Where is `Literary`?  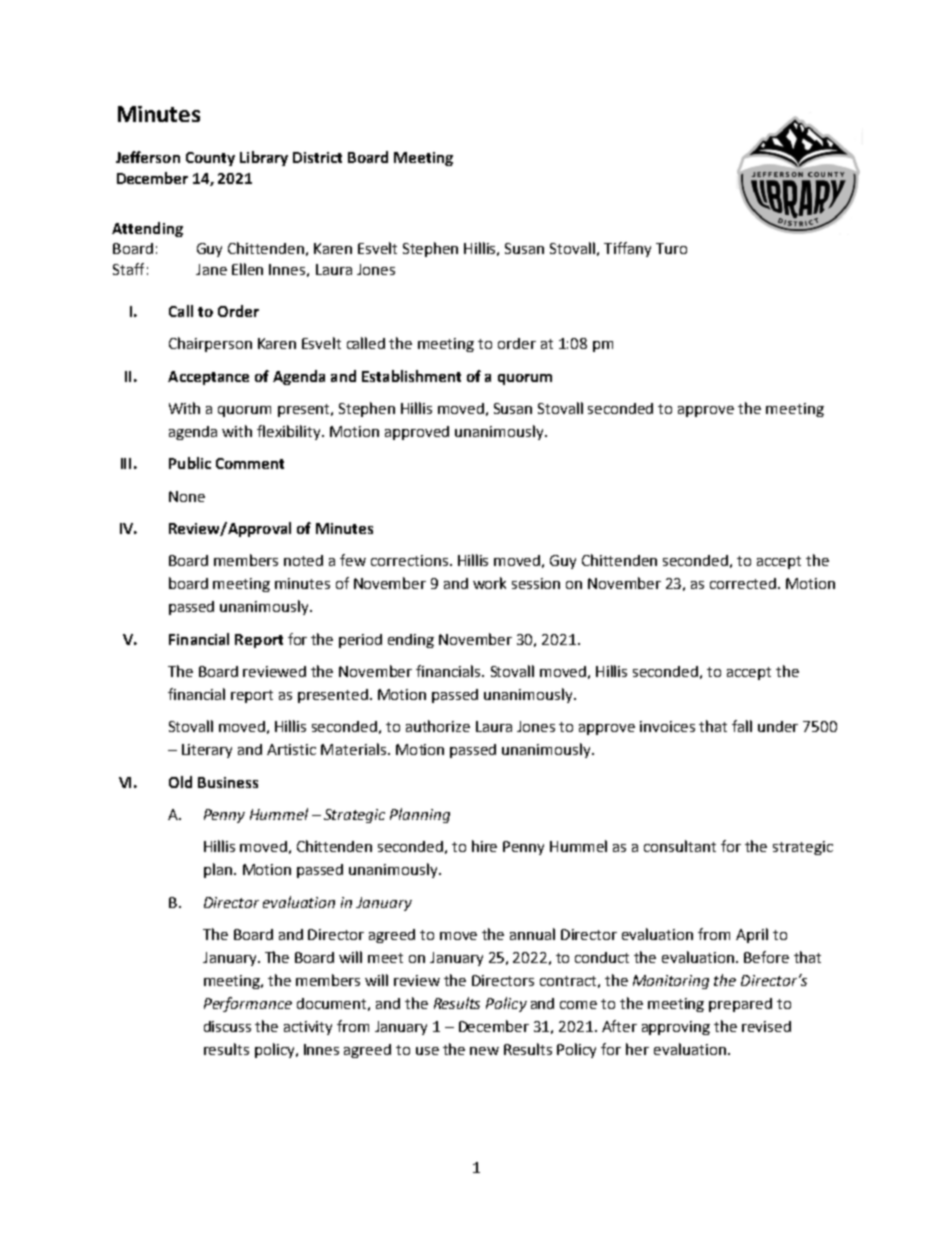 Literary is located at coordinates (207, 751).
